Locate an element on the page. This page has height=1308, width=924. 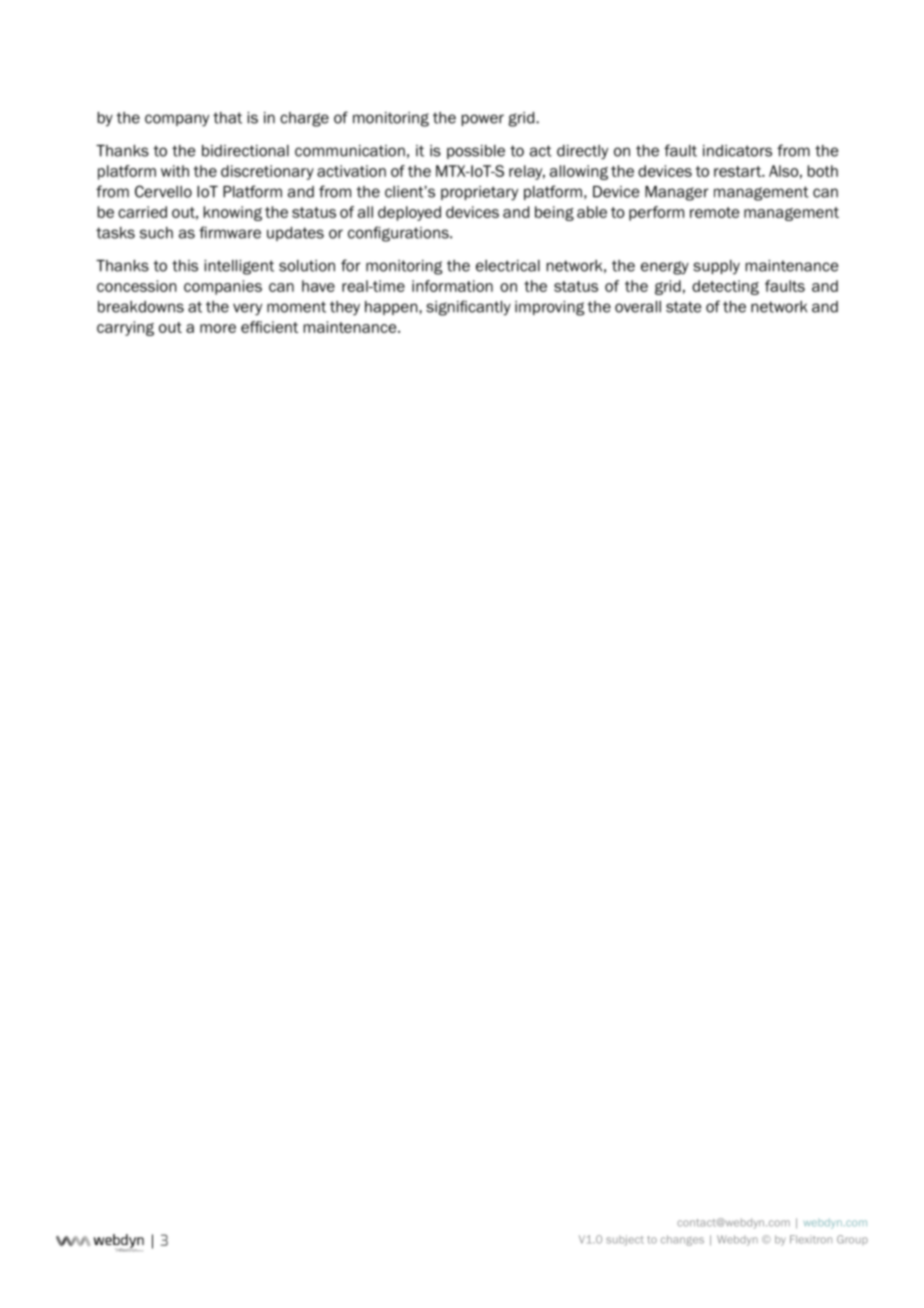
subject is located at coordinates (625, 1240).
